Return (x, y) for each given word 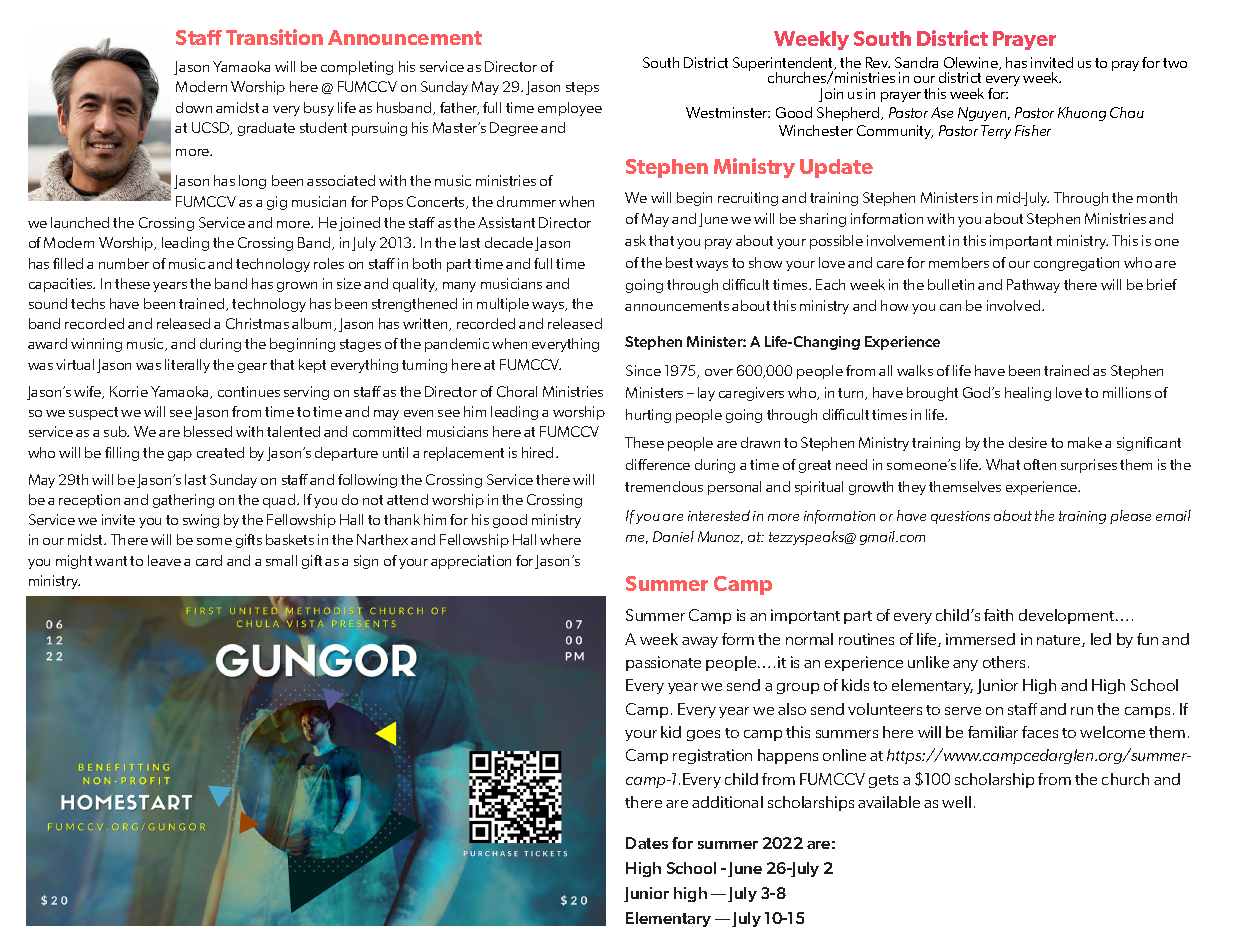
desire (1028, 442)
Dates (647, 843)
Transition (274, 37)
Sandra (916, 62)
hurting (648, 416)
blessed (208, 431)
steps (582, 88)
